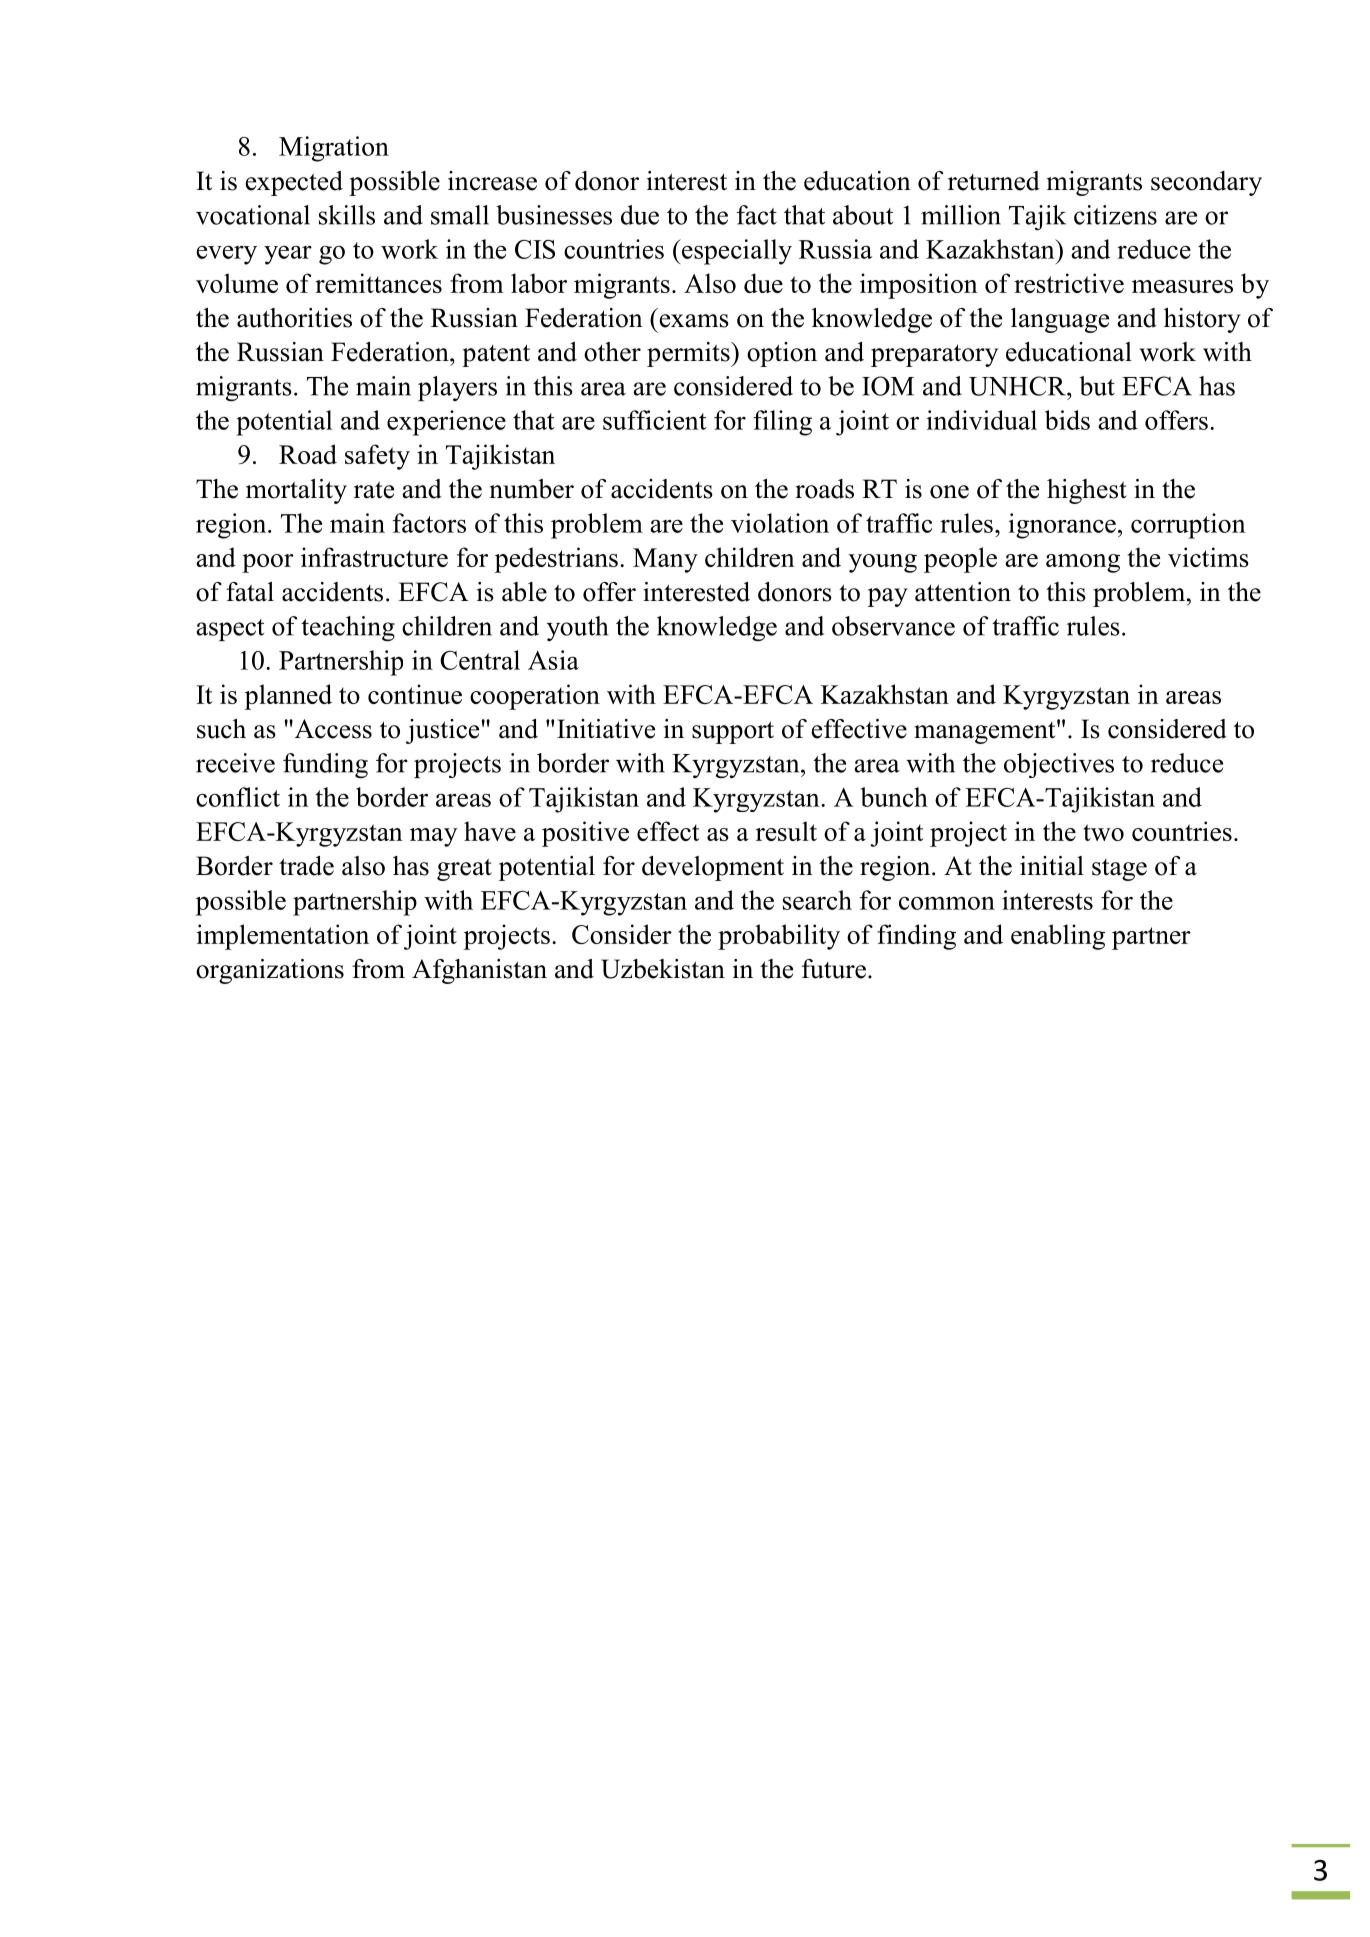 The image size is (1370, 1937). What do you see at coordinates (1097, 386) in the page?
I see `but` at bounding box center [1097, 386].
